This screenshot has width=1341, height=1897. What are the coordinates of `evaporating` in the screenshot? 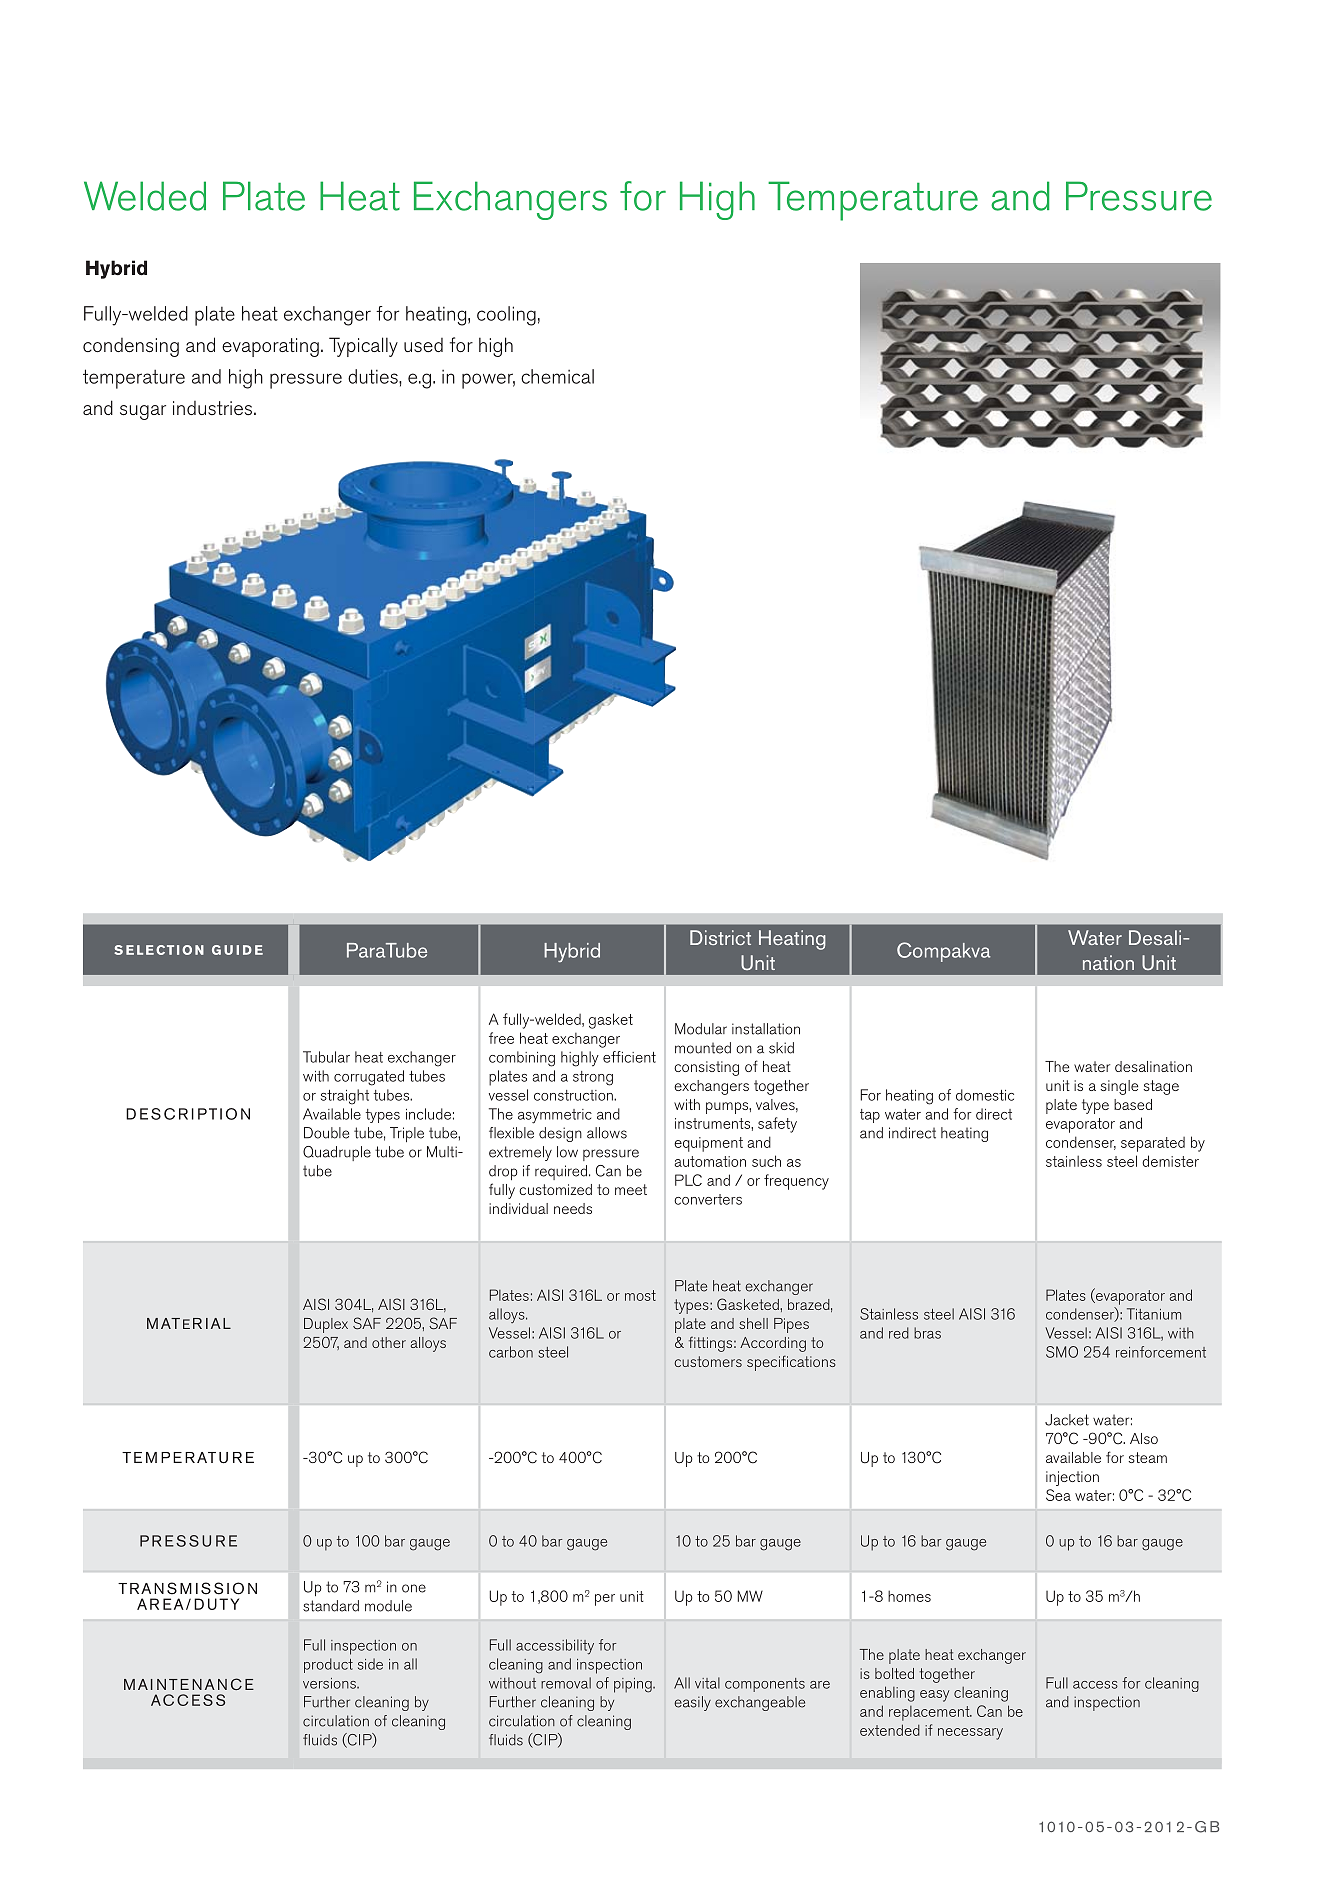 It's located at (270, 347).
